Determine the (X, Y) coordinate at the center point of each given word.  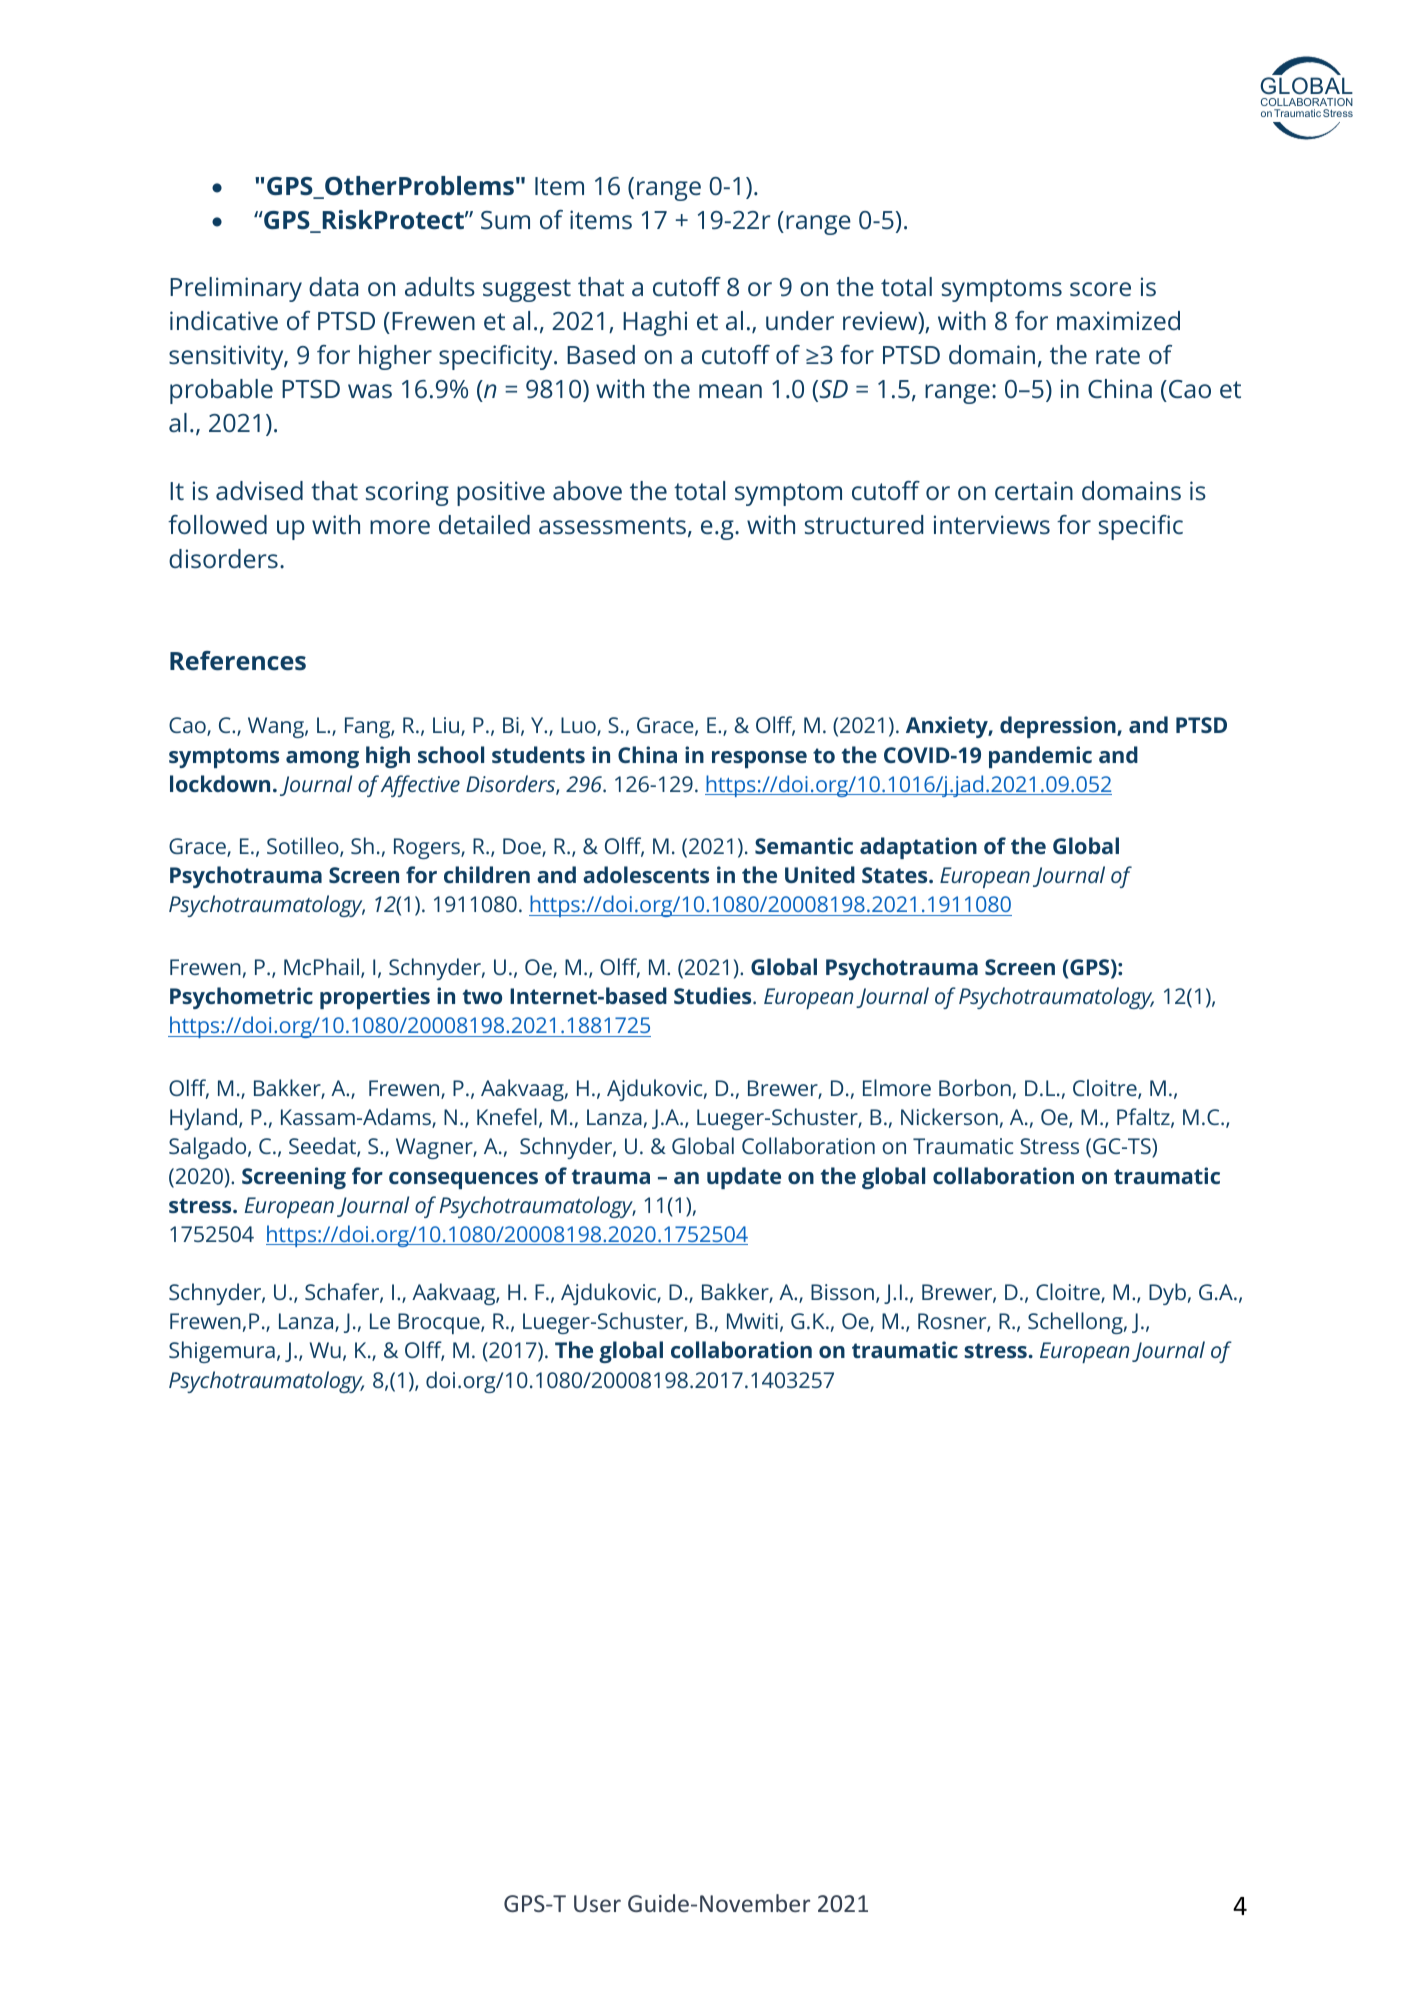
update (744, 1178)
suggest (527, 290)
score (1100, 289)
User (597, 1903)
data (333, 286)
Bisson (842, 1292)
